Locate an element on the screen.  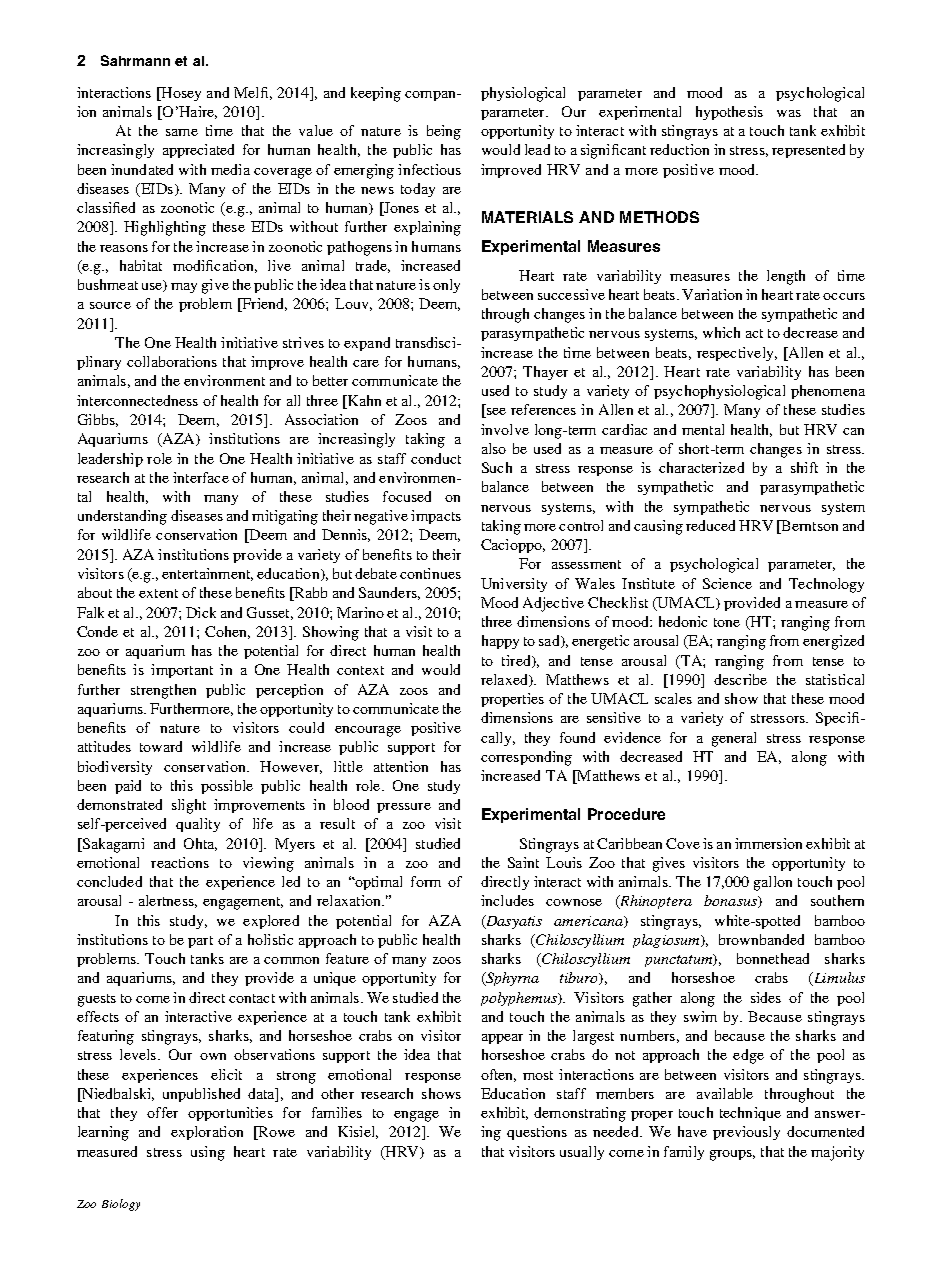
usually is located at coordinates (582, 1153).
